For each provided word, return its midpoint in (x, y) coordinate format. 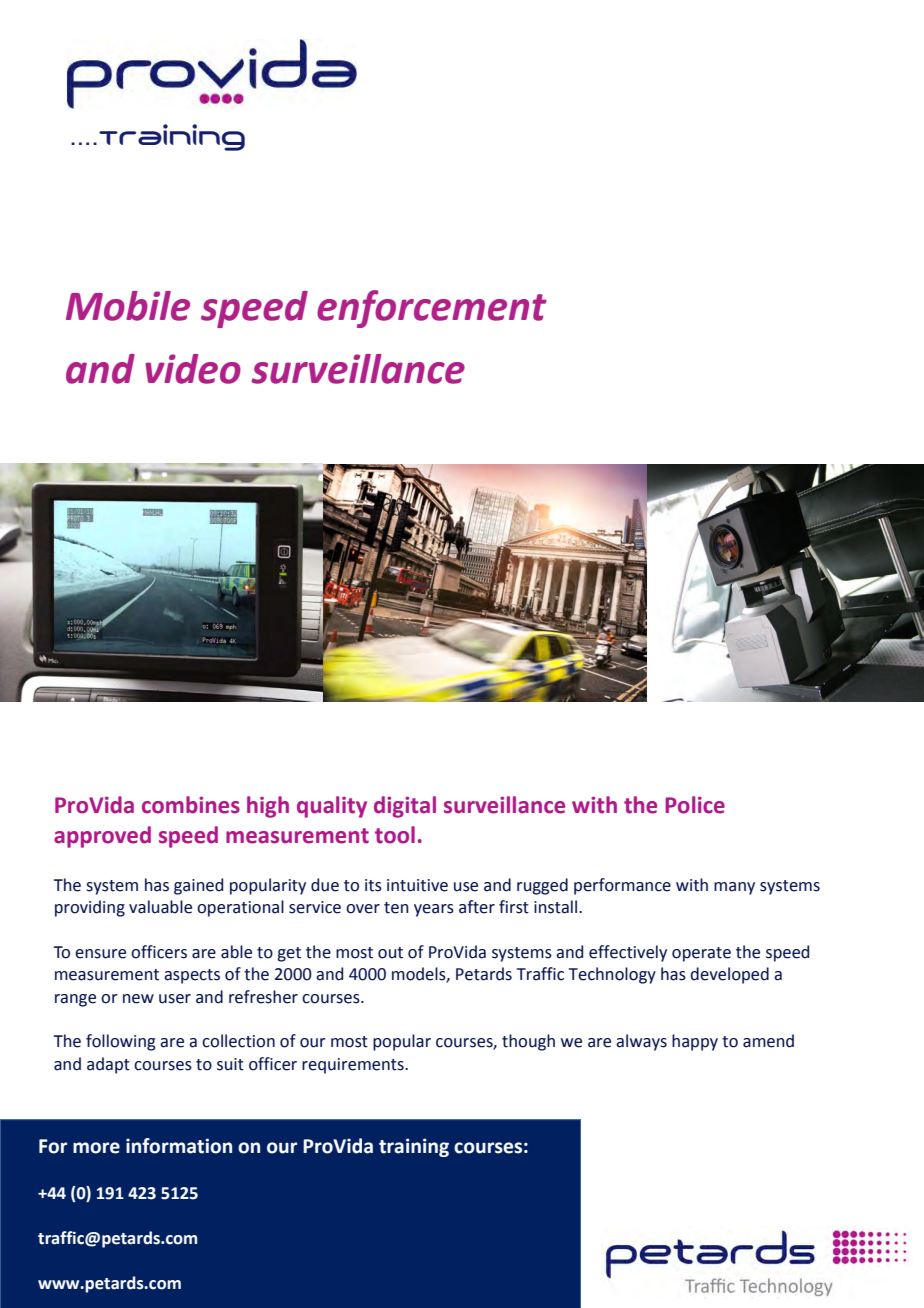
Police (695, 805)
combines (191, 805)
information (179, 1146)
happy (695, 1042)
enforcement (432, 309)
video (193, 369)
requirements (354, 1066)
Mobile (128, 306)
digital (405, 807)
